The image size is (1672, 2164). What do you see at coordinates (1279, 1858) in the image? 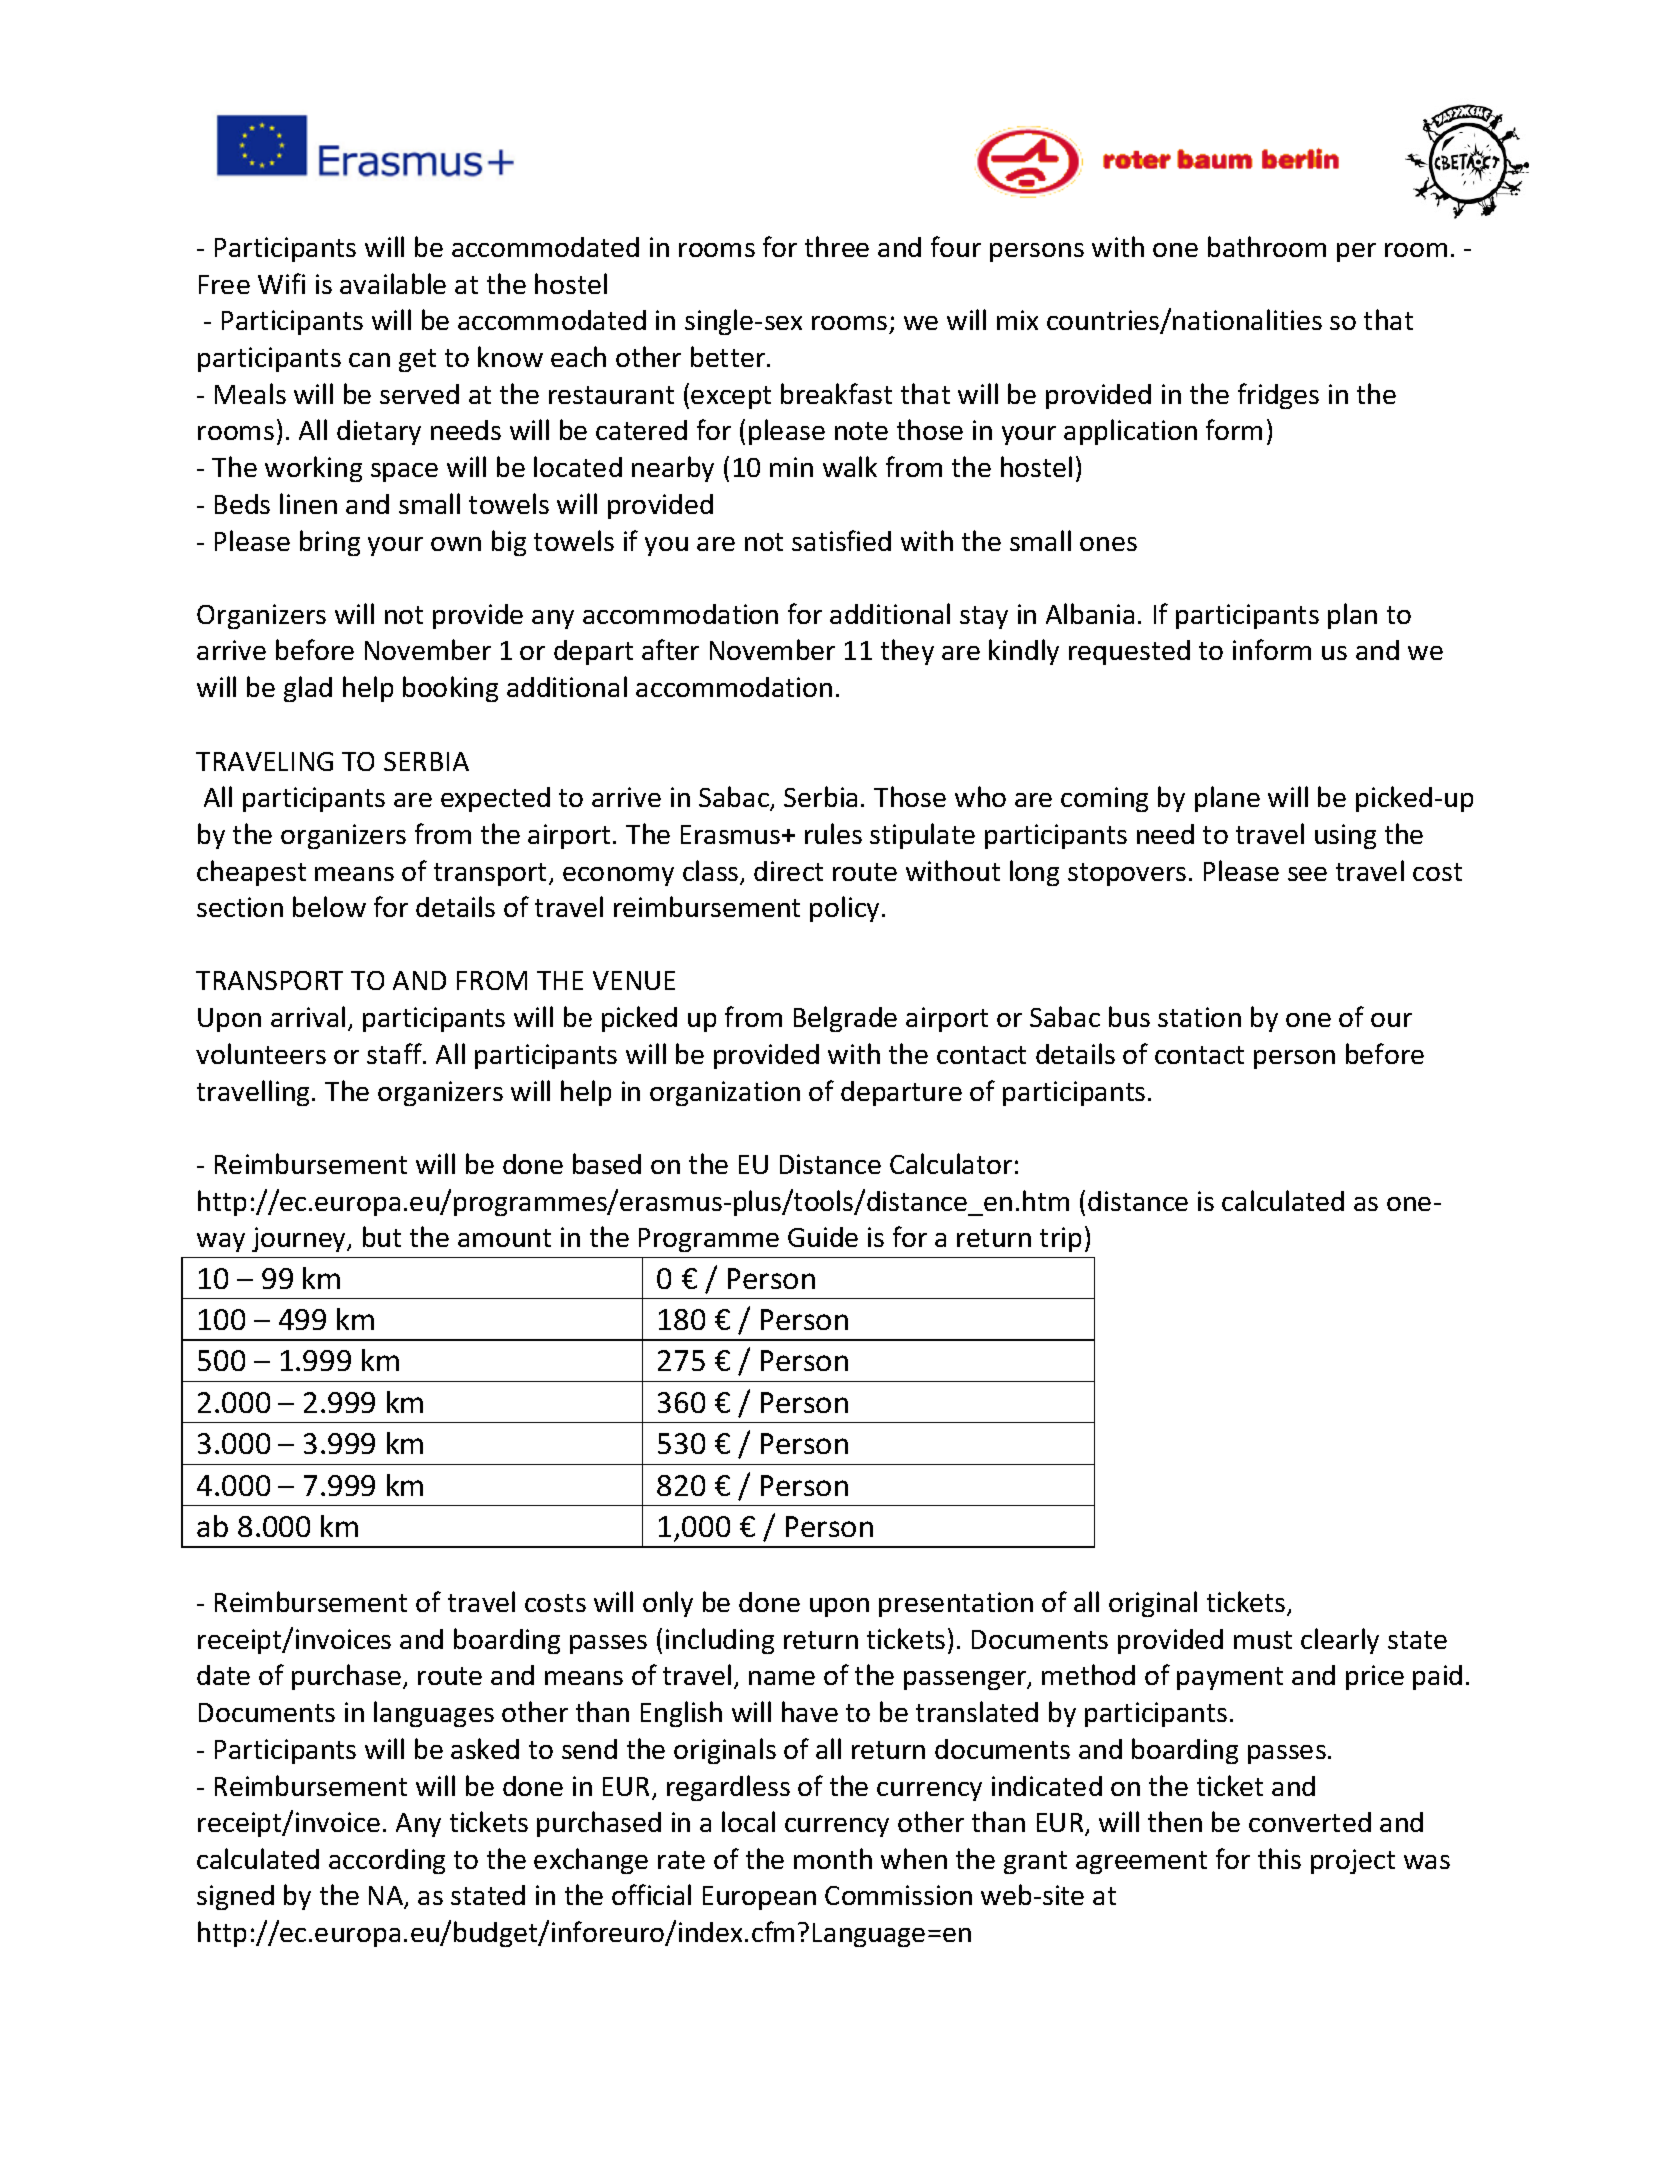
I see `this` at bounding box center [1279, 1858].
